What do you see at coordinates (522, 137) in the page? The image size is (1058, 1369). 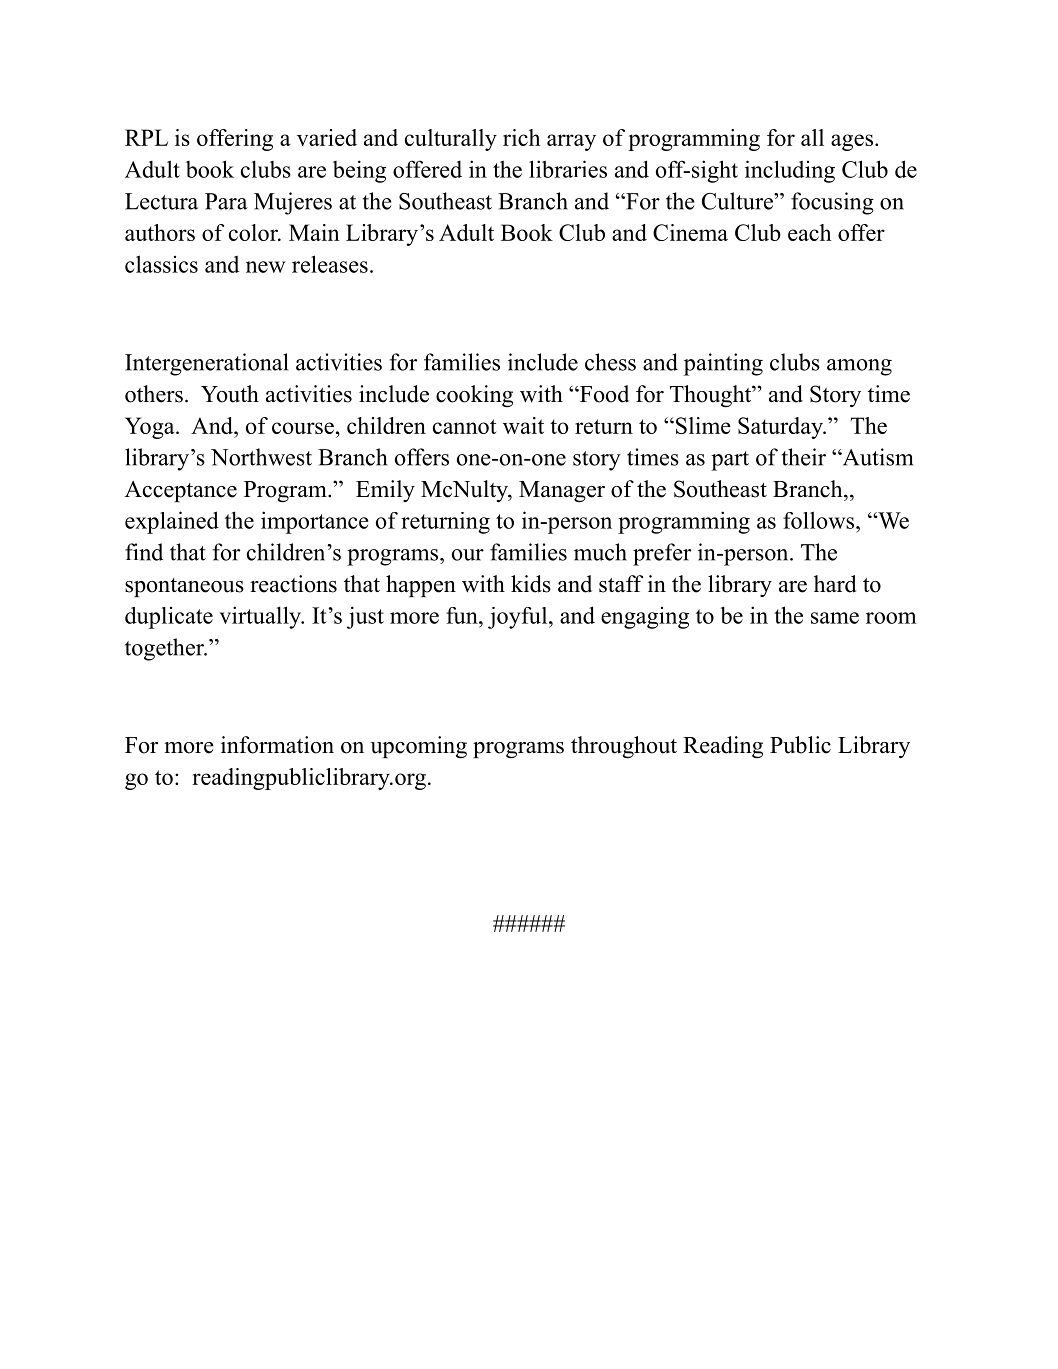 I see `rich` at bounding box center [522, 137].
